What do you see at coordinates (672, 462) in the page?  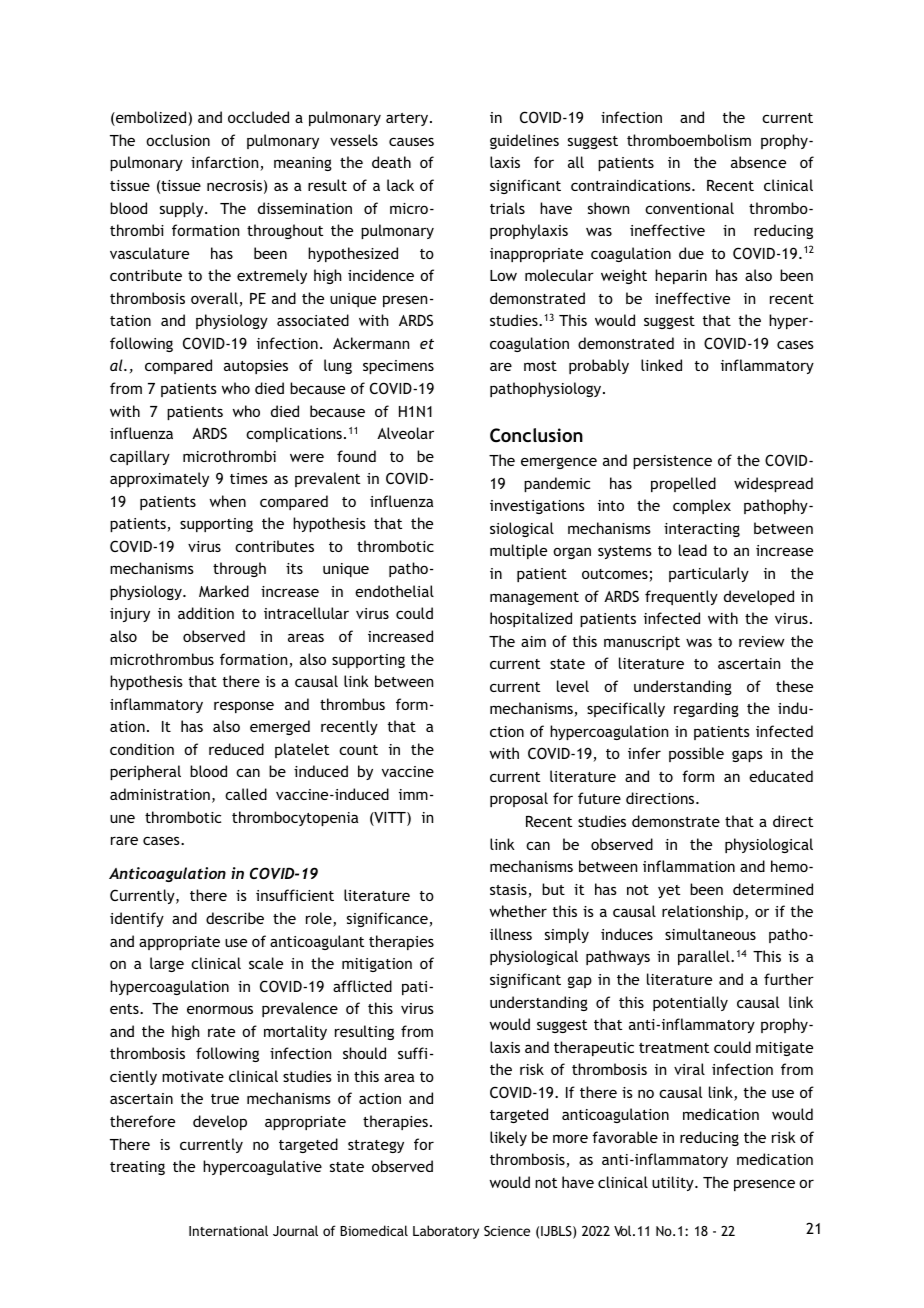 I see `persistence` at bounding box center [672, 462].
